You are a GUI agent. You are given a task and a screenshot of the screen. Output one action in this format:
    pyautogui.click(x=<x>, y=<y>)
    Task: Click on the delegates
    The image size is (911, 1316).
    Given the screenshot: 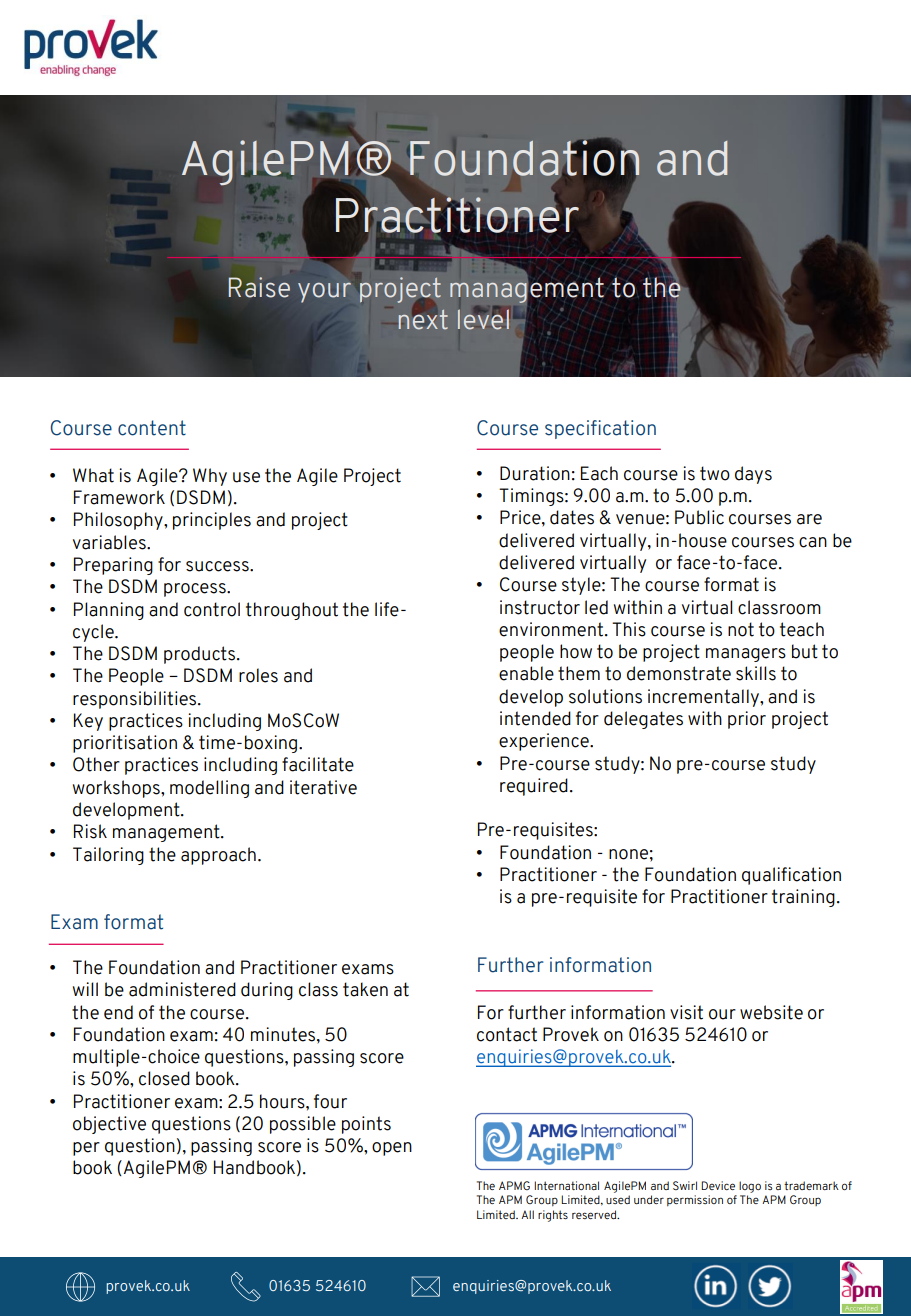 What is the action you would take?
    pyautogui.click(x=643, y=720)
